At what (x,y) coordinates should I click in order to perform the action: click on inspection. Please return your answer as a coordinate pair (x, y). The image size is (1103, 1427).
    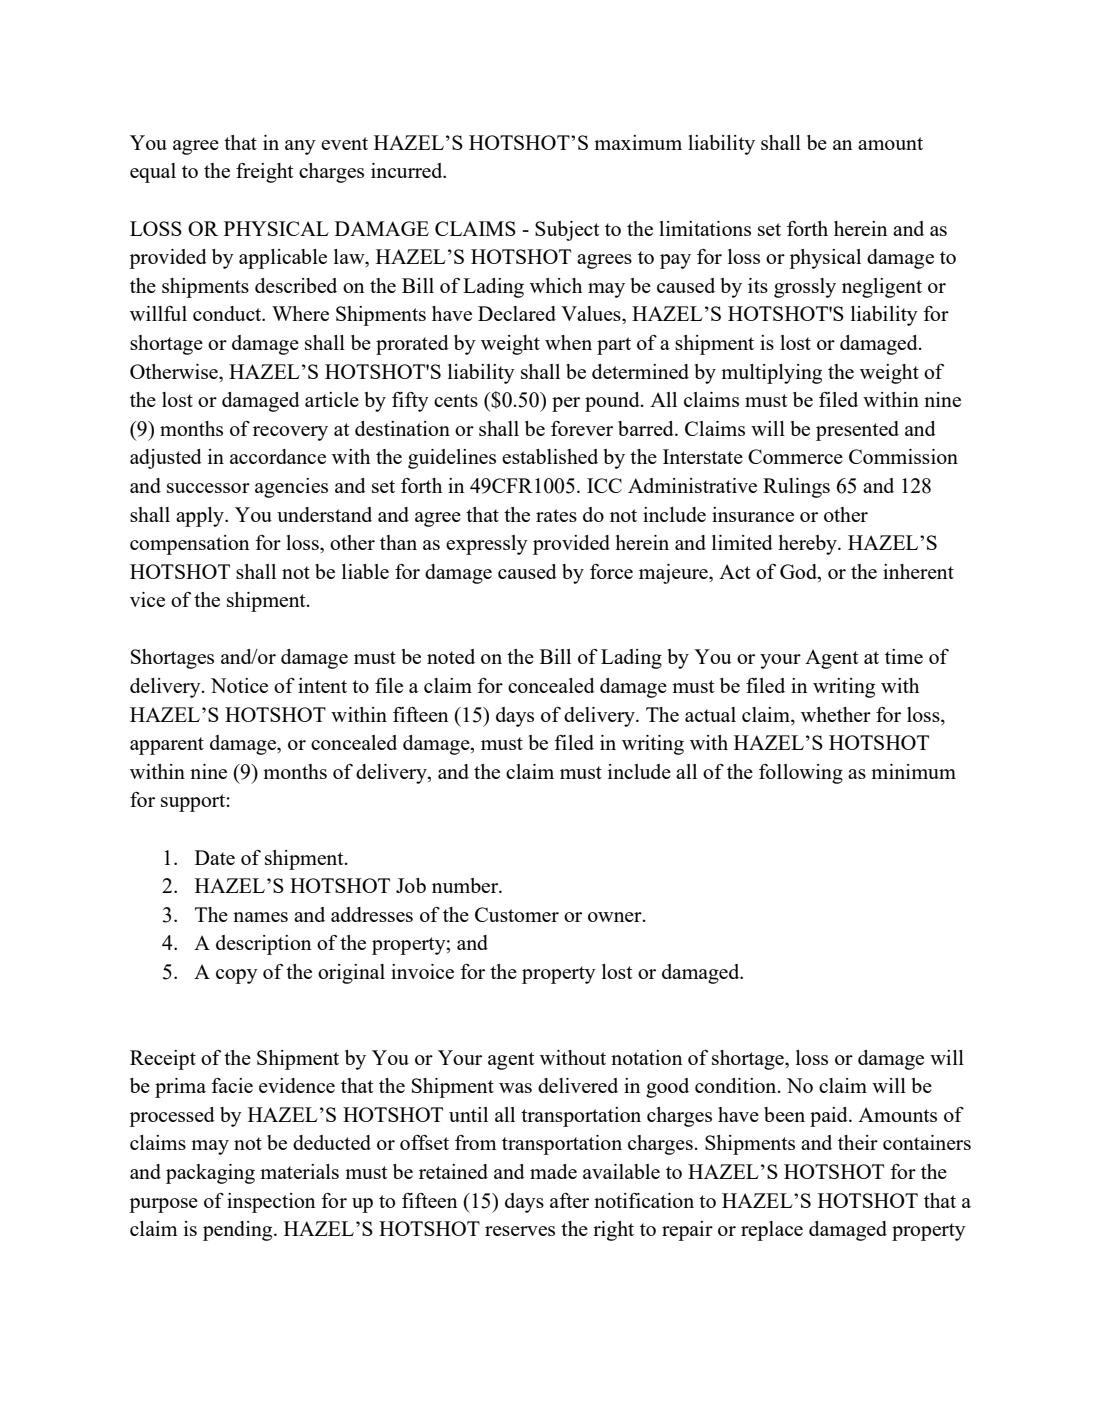
    Looking at the image, I should click on (271, 1203).
